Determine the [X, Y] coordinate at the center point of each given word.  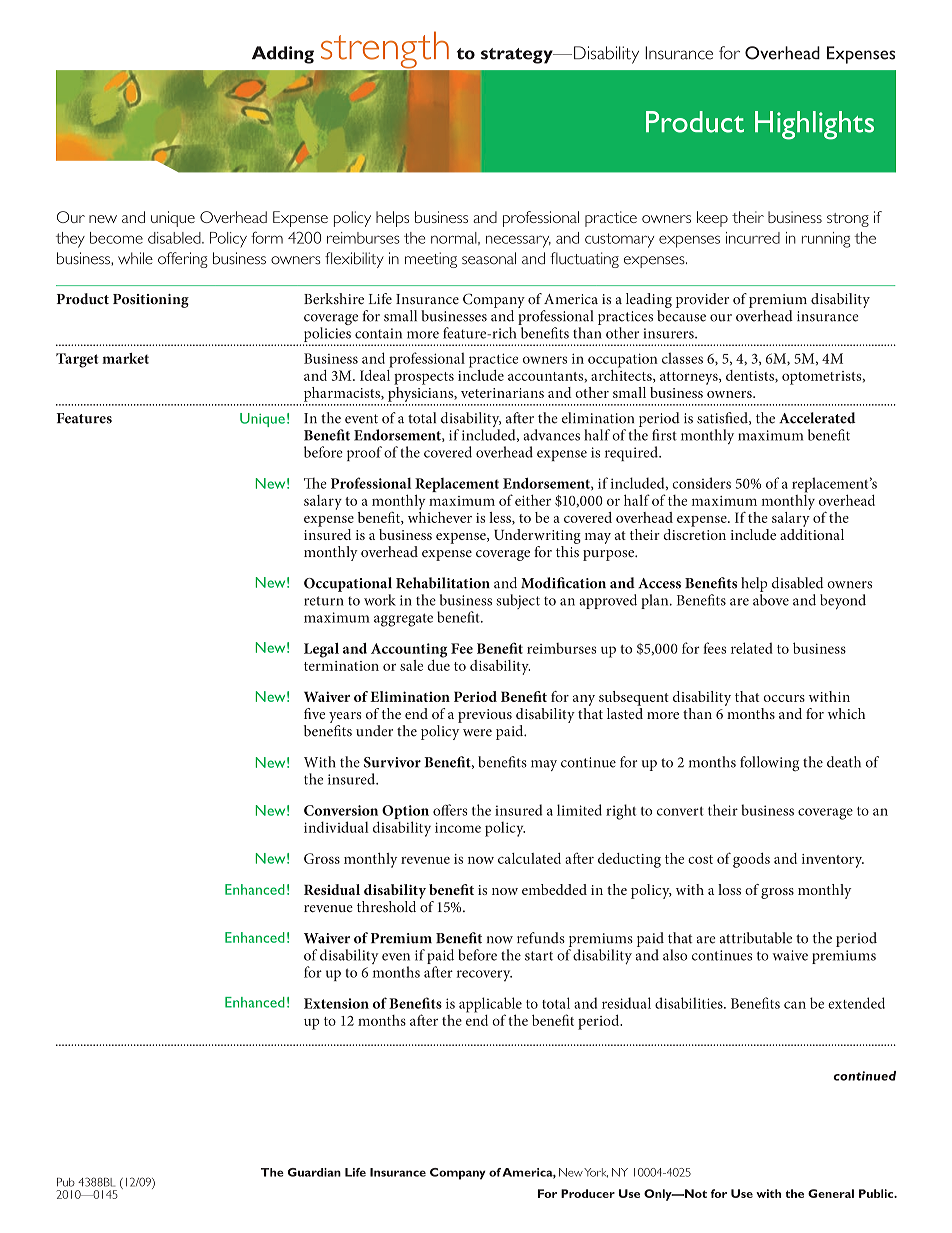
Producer [588, 1193]
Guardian [314, 1172]
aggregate [403, 620]
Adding [283, 55]
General [831, 1193]
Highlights [814, 125]
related [752, 648]
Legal [321, 650]
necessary [518, 241]
